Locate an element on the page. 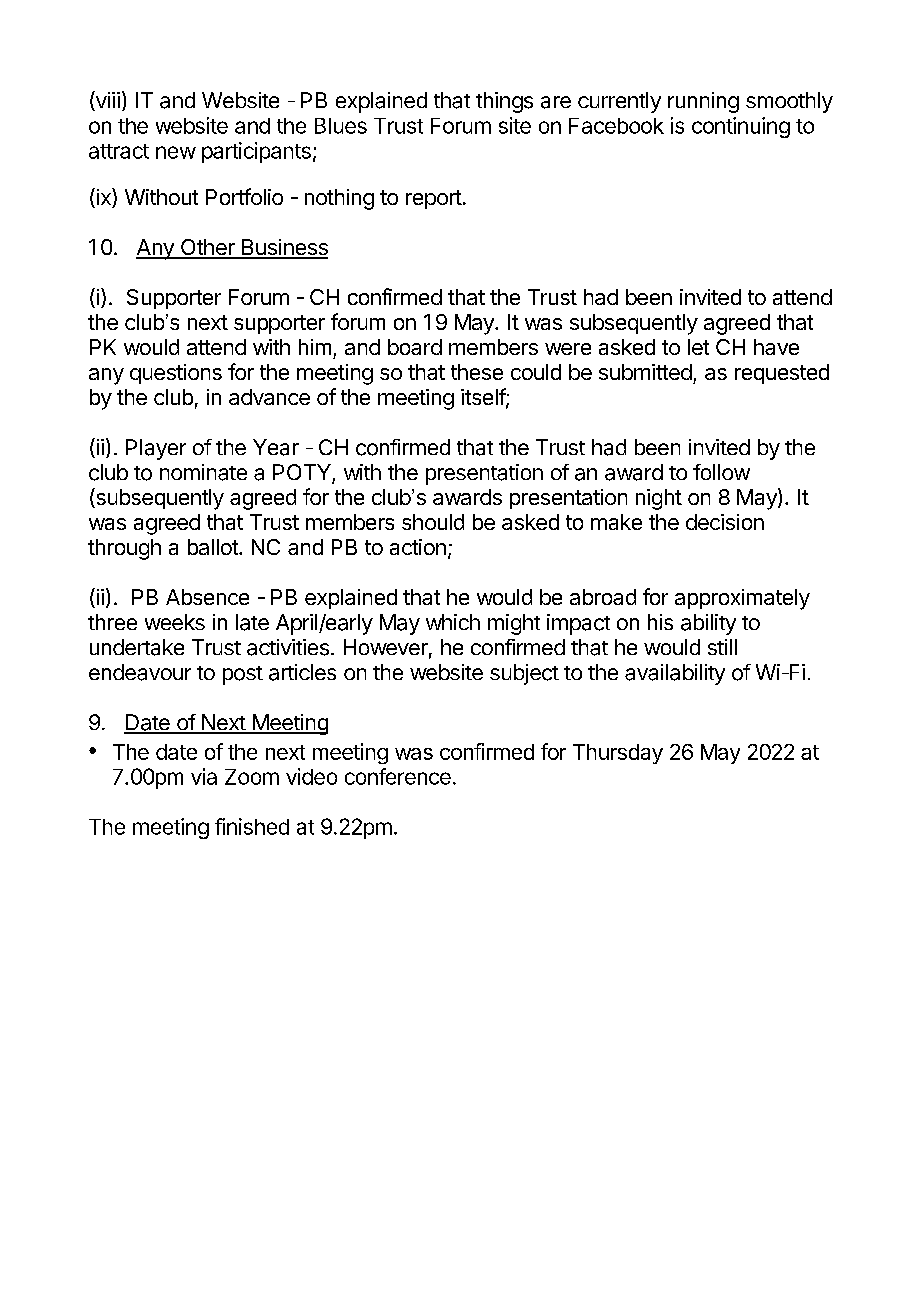 The image size is (924, 1308). continuing is located at coordinates (741, 127).
